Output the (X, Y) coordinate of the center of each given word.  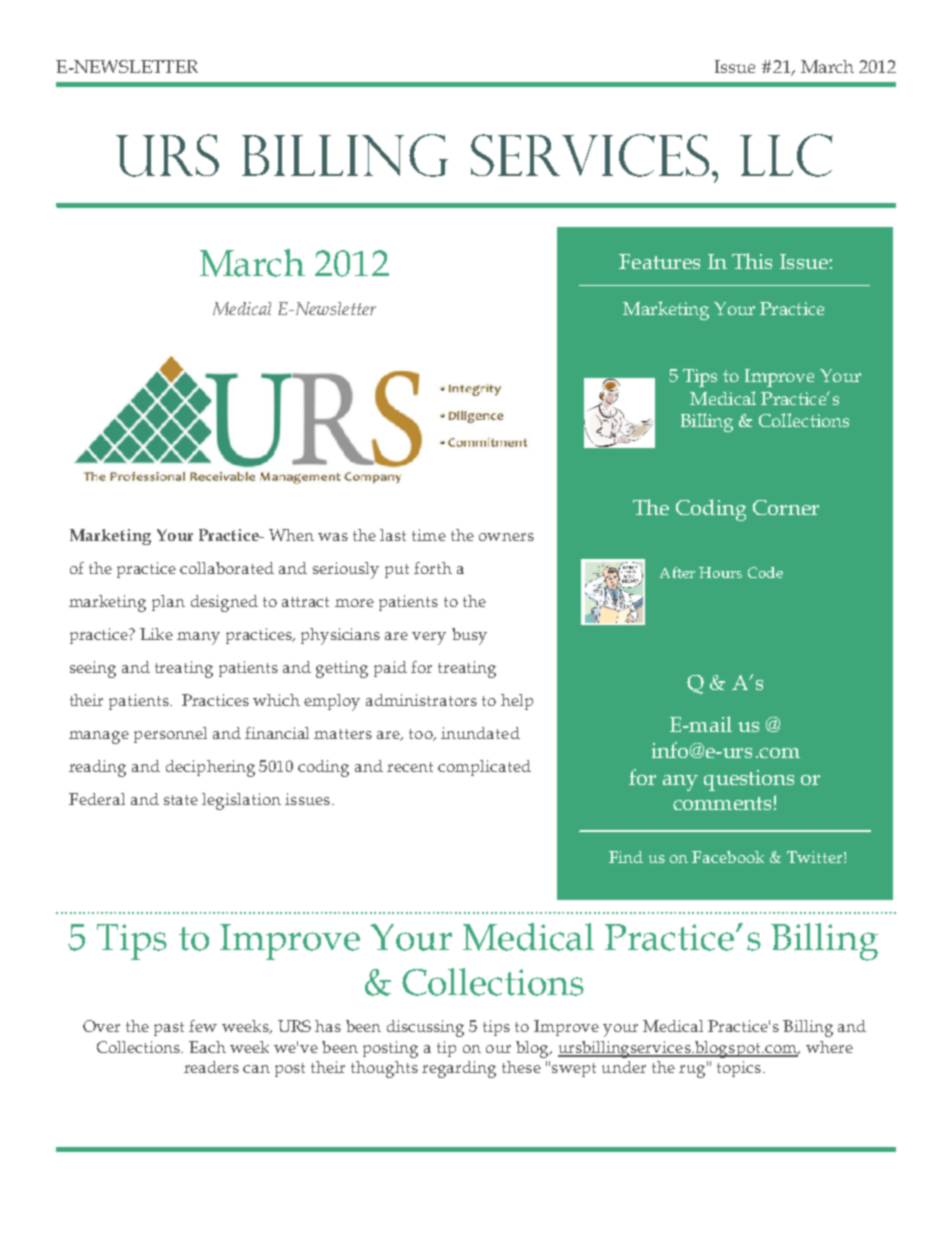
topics (739, 1069)
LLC (786, 155)
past (169, 1029)
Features (659, 261)
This (752, 261)
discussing (425, 1028)
